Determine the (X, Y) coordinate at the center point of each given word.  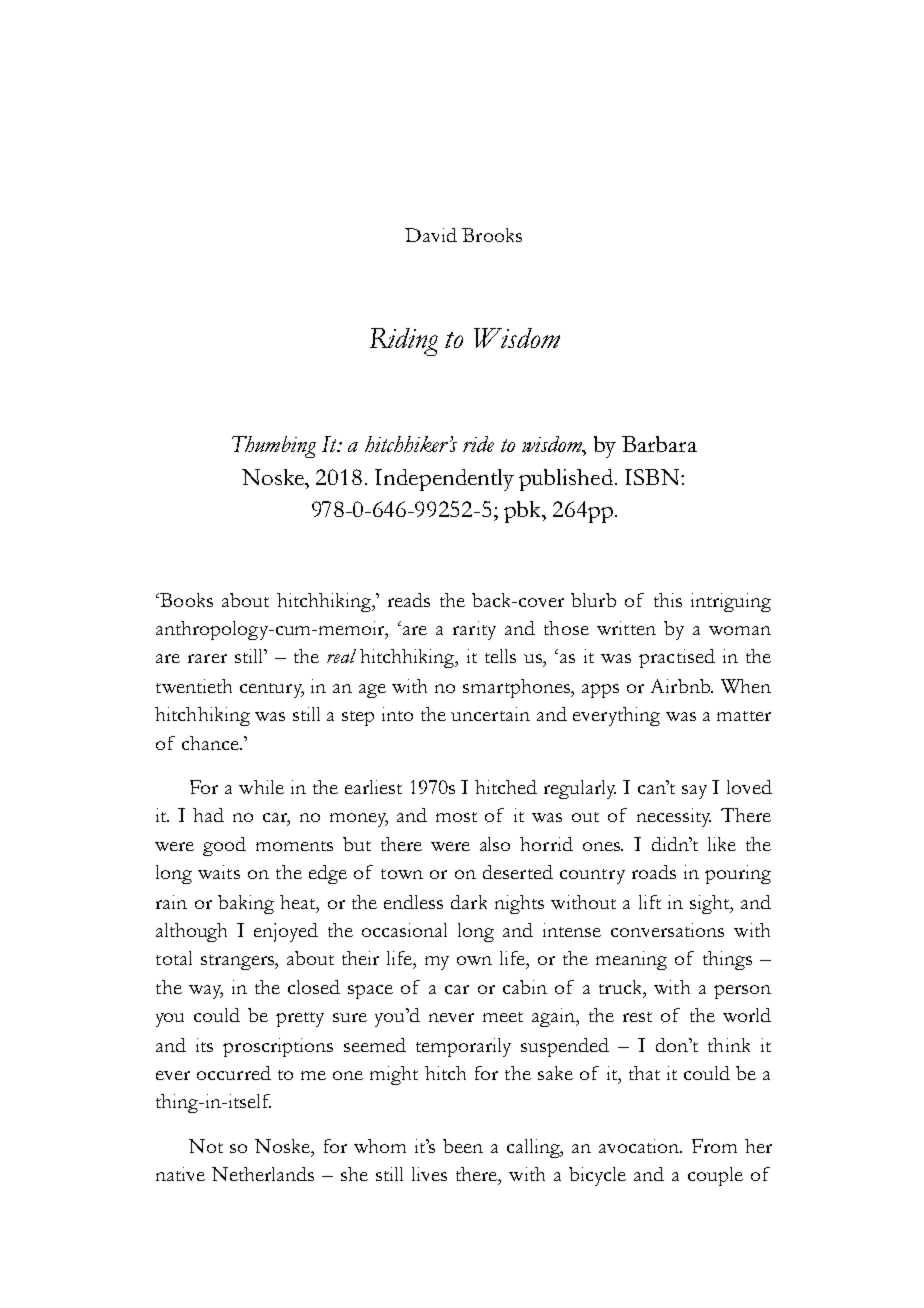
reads (409, 600)
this (668, 600)
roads (654, 872)
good (224, 846)
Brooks (492, 235)
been (463, 1146)
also (495, 844)
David (431, 235)
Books (185, 600)
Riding (404, 342)
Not (206, 1146)
